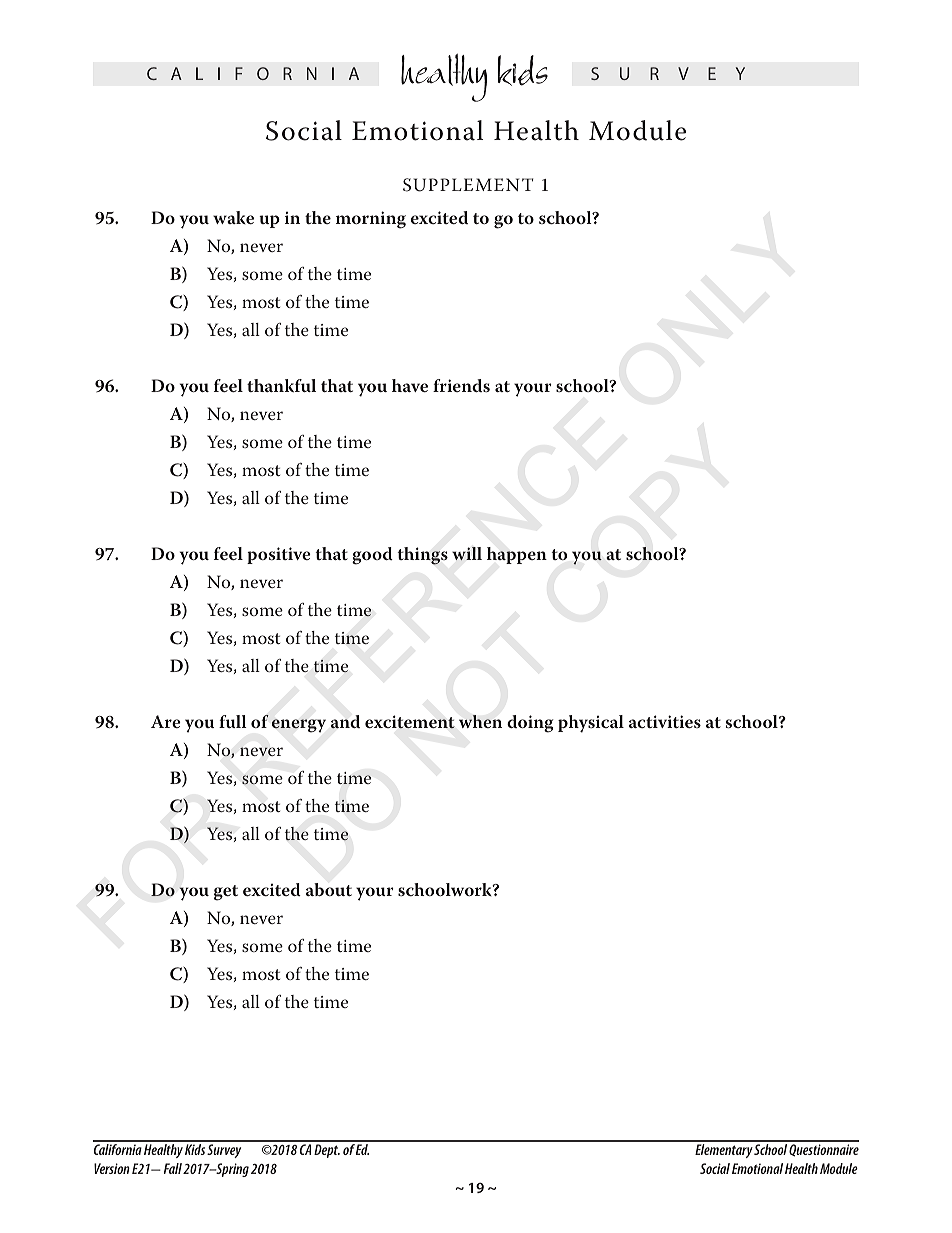  Describe the element at coordinates (226, 893) in the screenshot. I see `get` at that location.
